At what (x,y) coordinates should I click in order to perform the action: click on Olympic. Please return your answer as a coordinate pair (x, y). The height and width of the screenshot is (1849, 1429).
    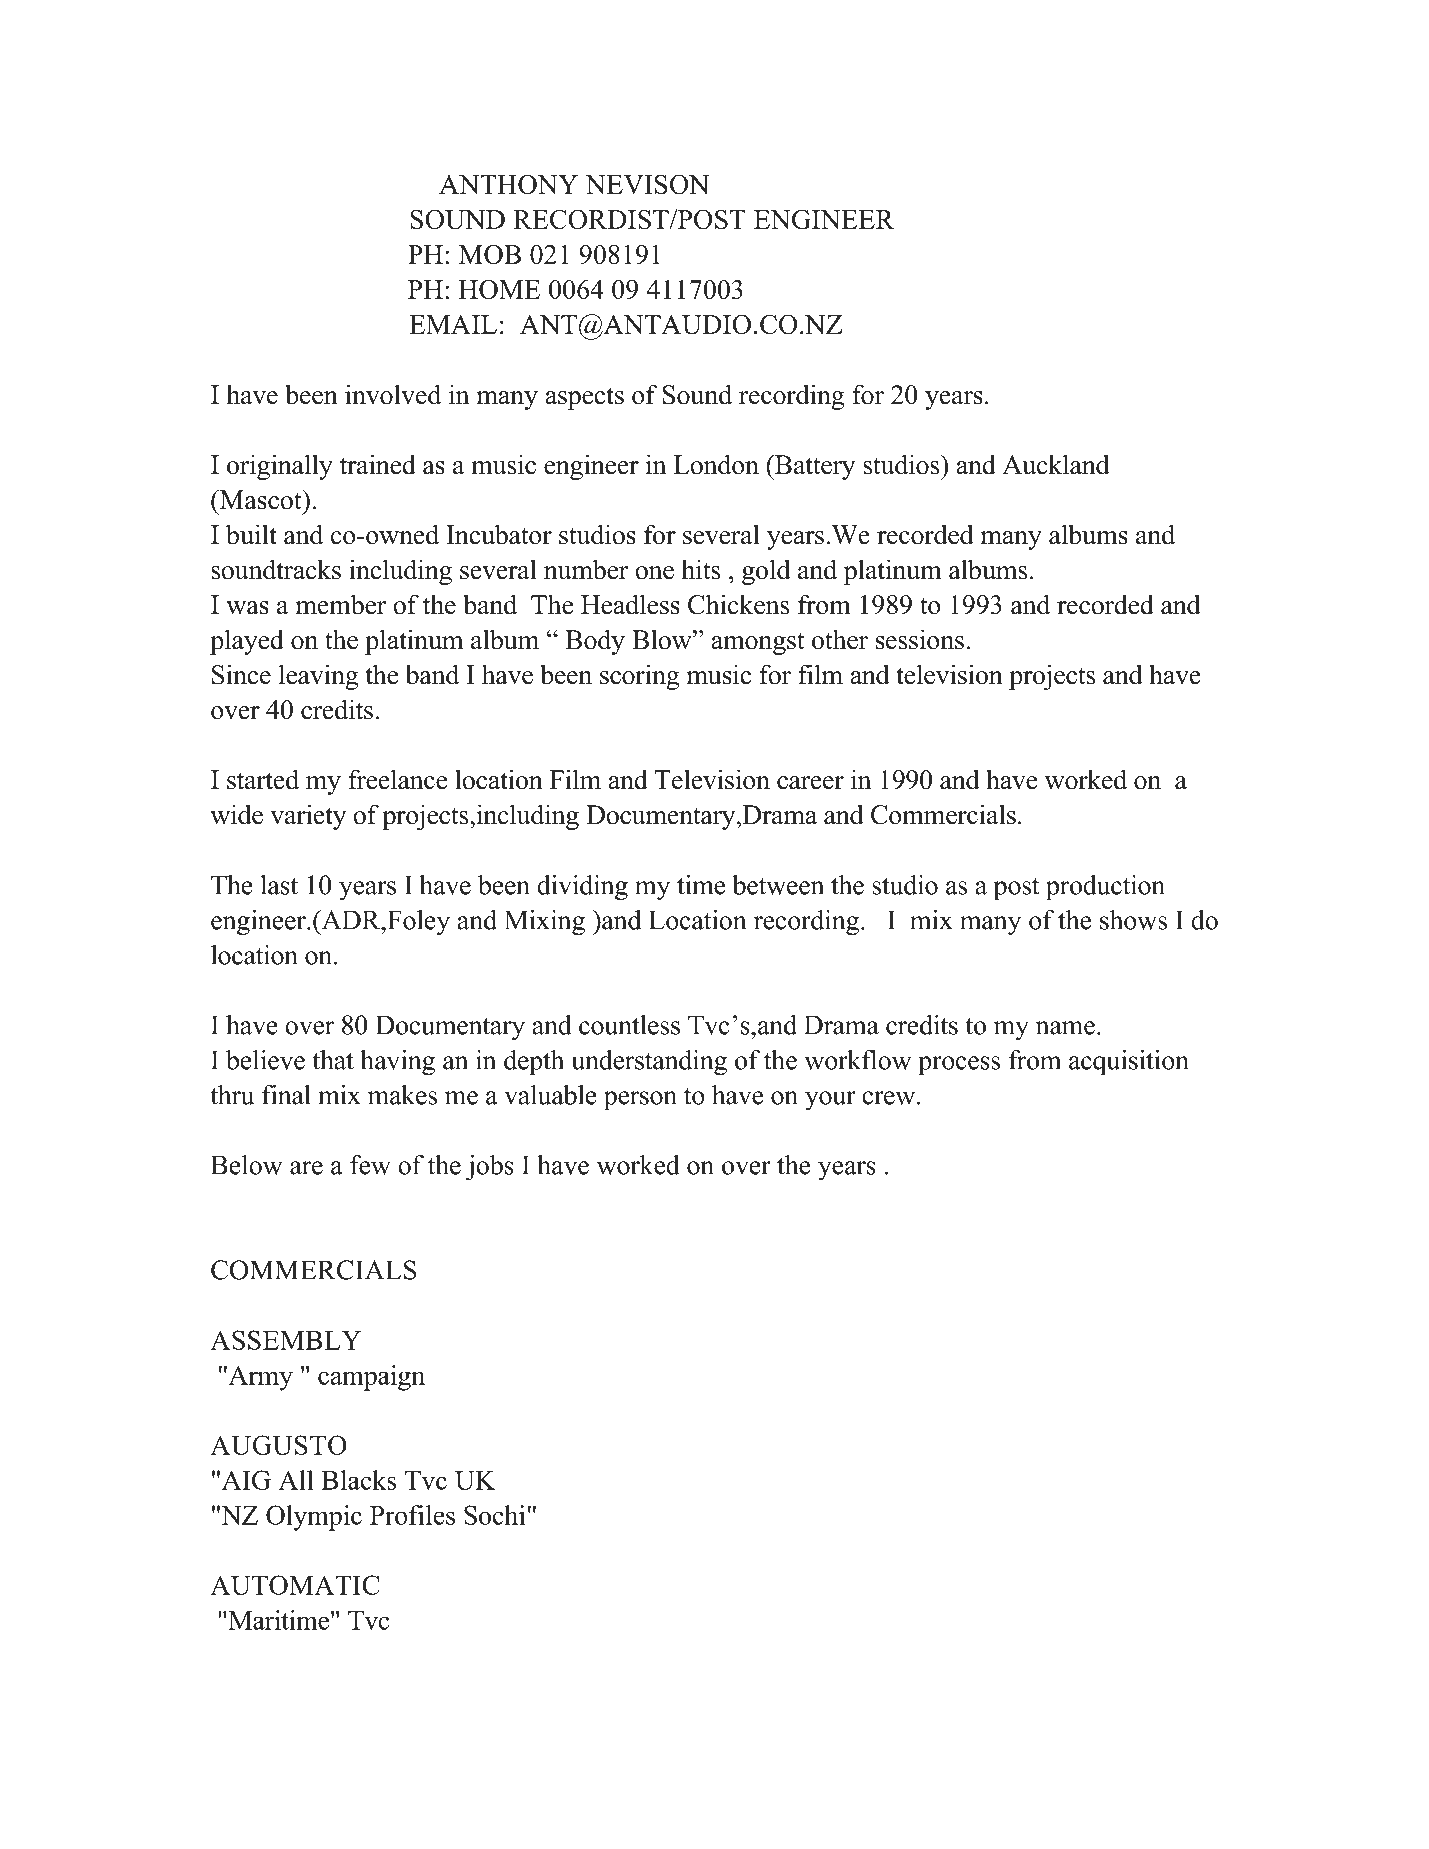
    Looking at the image, I should click on (314, 1518).
